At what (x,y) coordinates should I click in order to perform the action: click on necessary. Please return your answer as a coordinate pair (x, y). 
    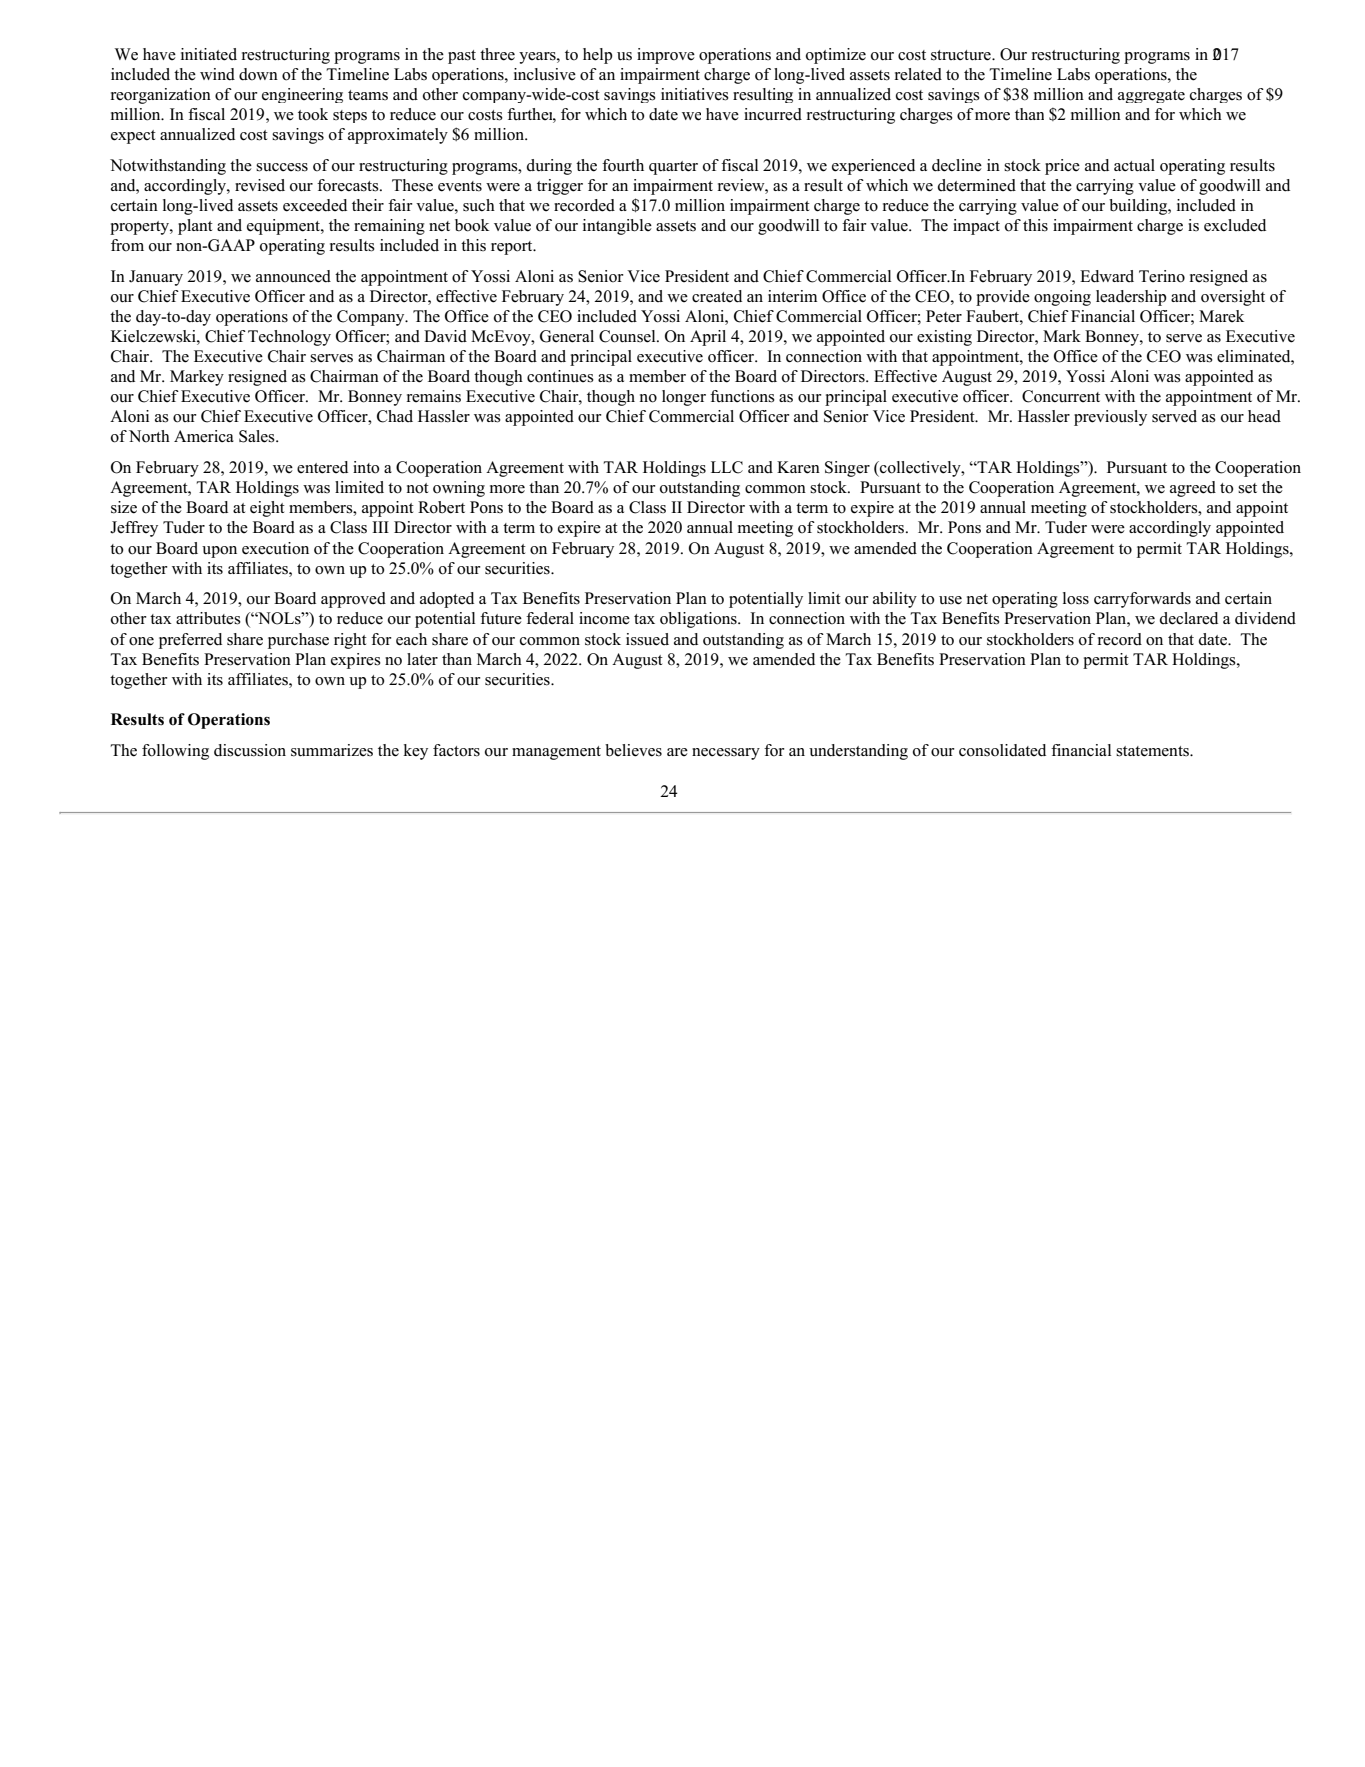
    Looking at the image, I should click on (726, 754).
